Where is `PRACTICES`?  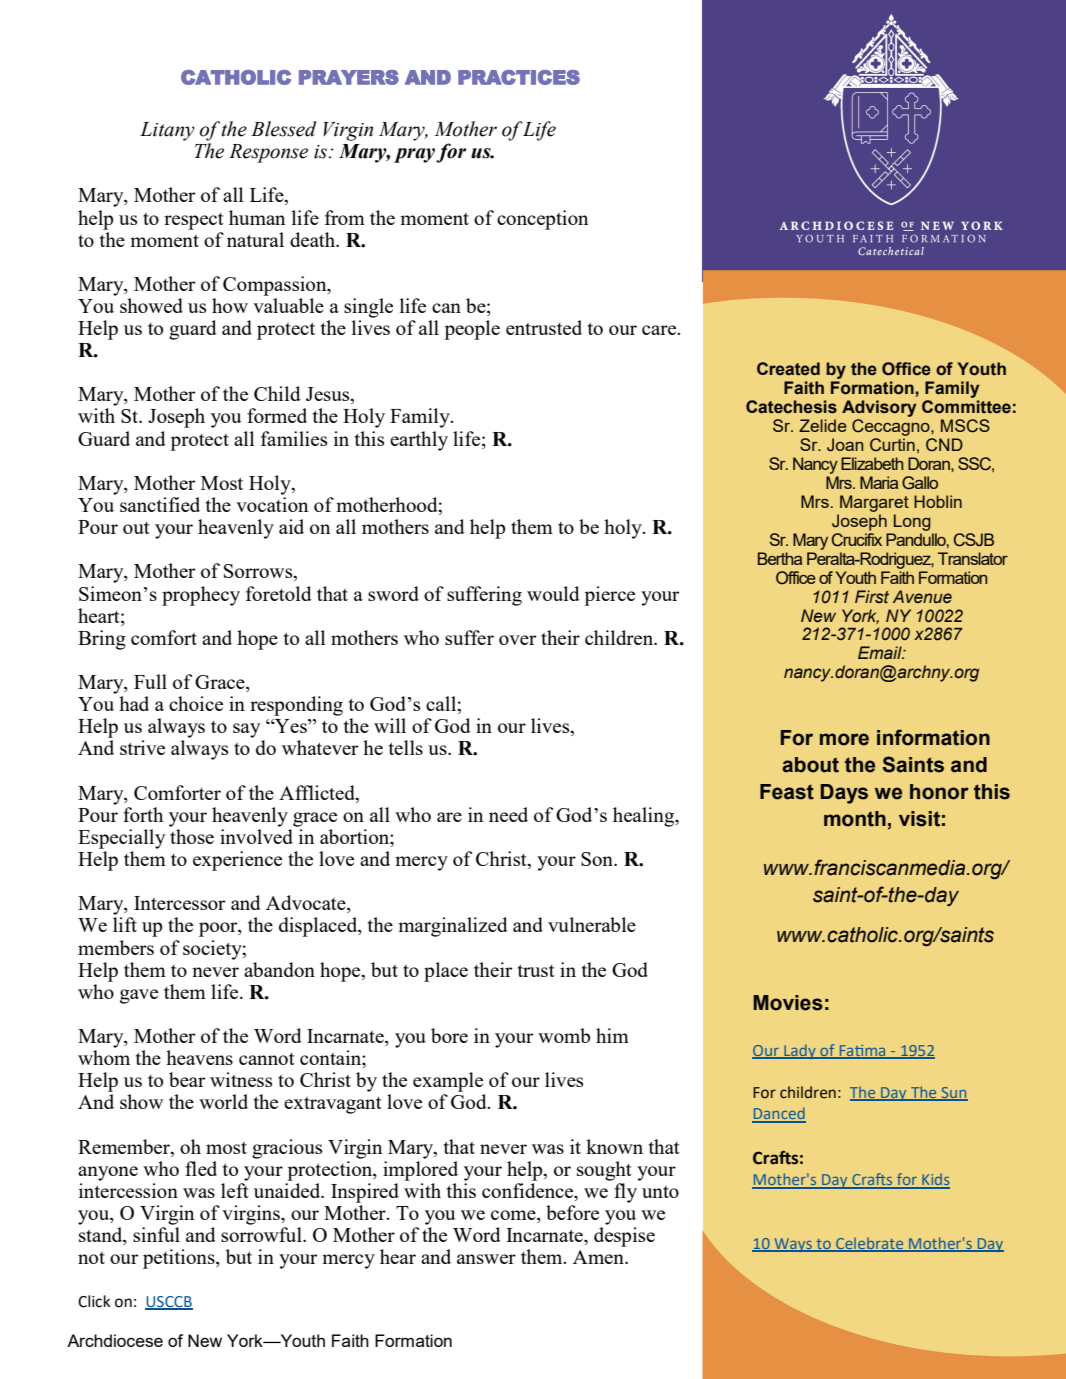
PRACTICES is located at coordinates (519, 77).
